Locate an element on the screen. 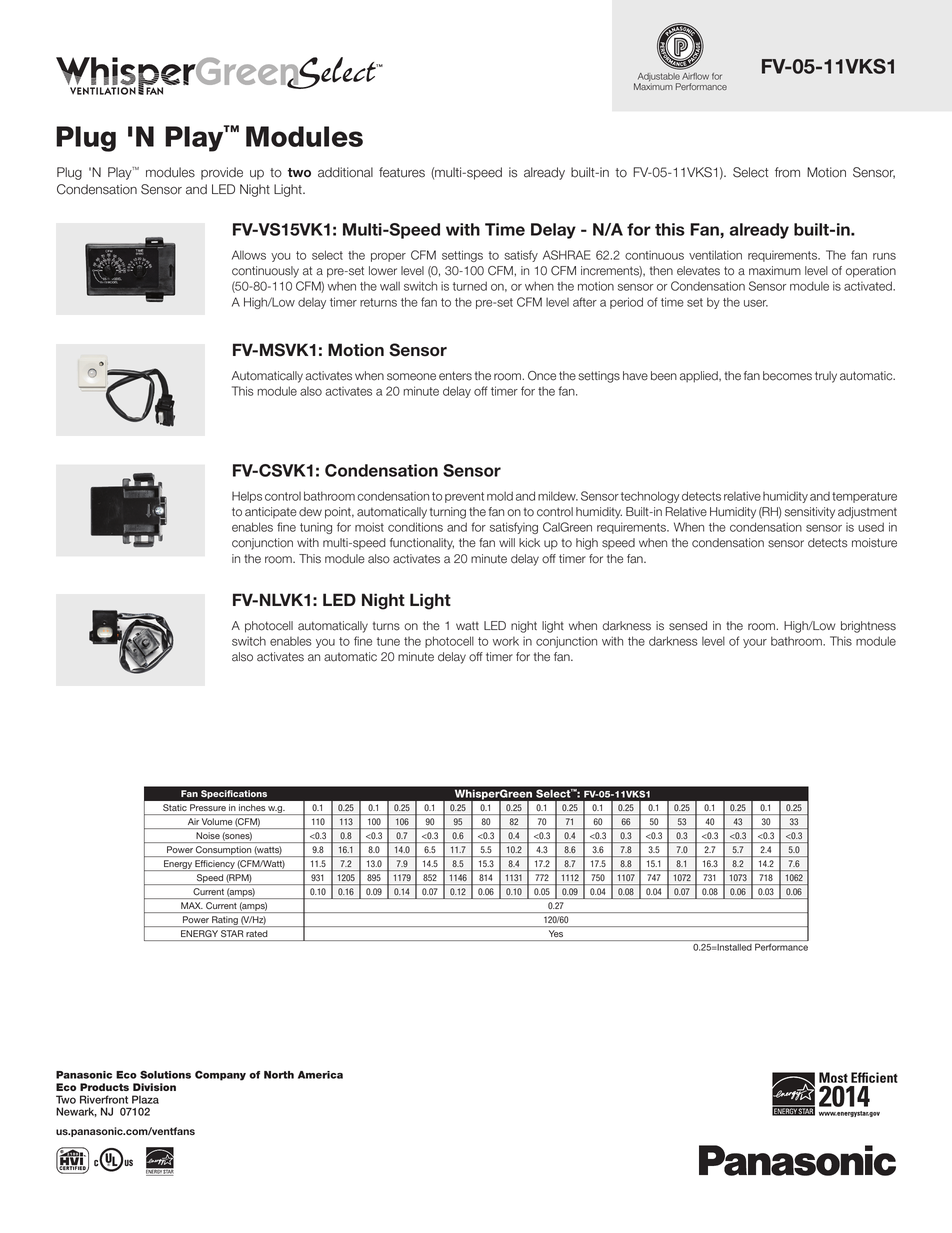  Helps is located at coordinates (247, 497).
